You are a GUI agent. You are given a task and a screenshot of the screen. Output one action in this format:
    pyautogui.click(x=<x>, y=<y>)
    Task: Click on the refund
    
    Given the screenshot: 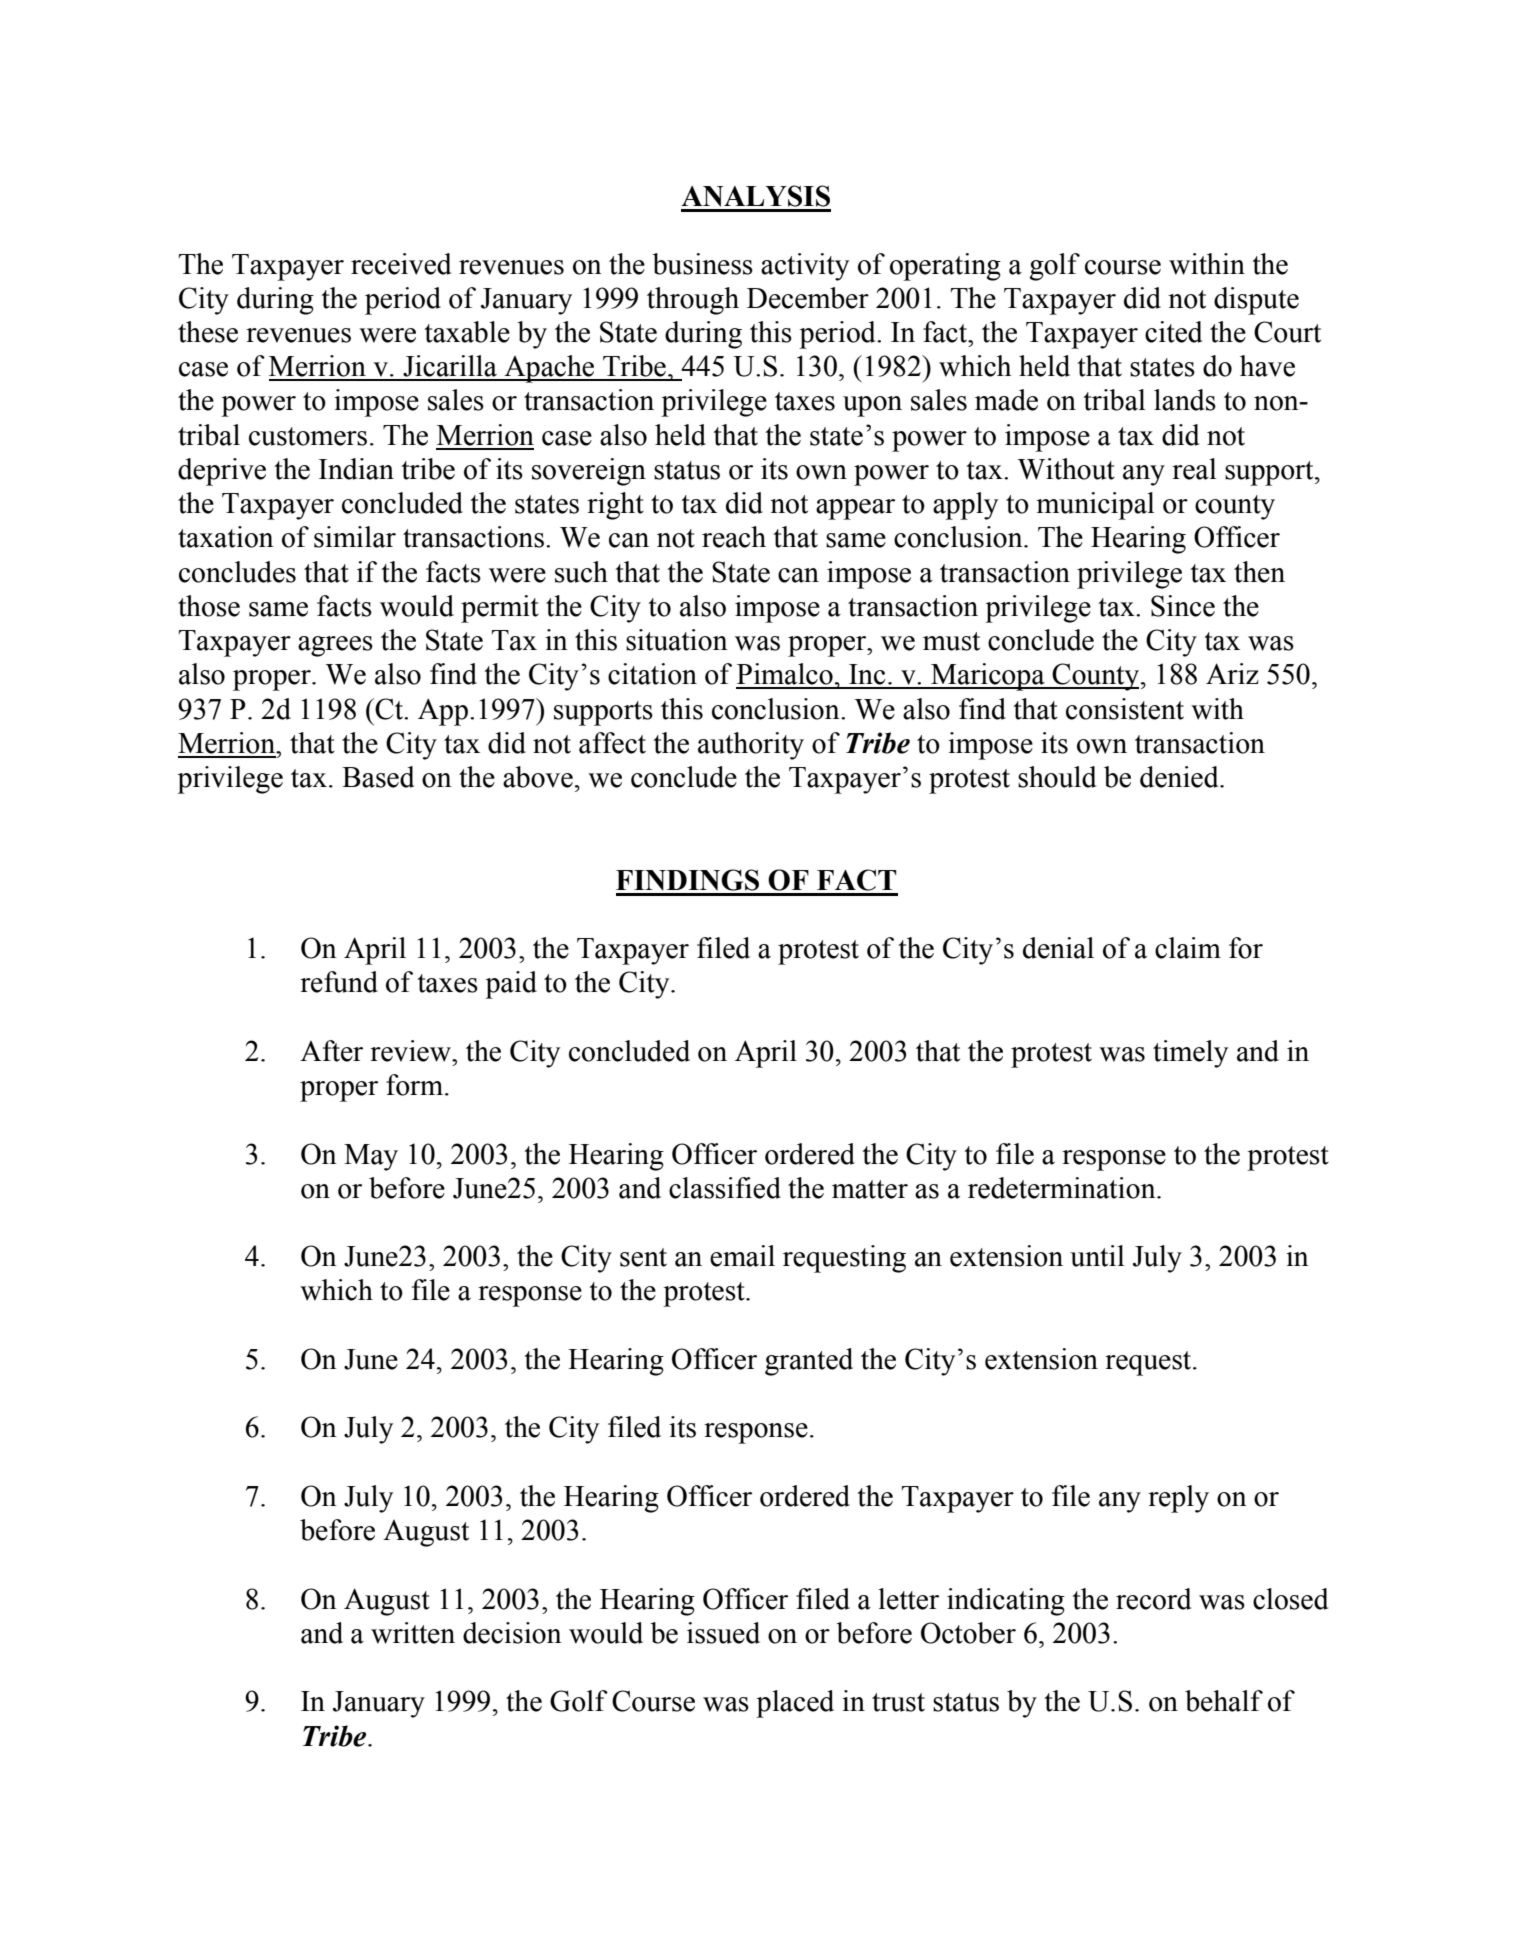 What is the action you would take?
    pyautogui.click(x=339, y=982)
